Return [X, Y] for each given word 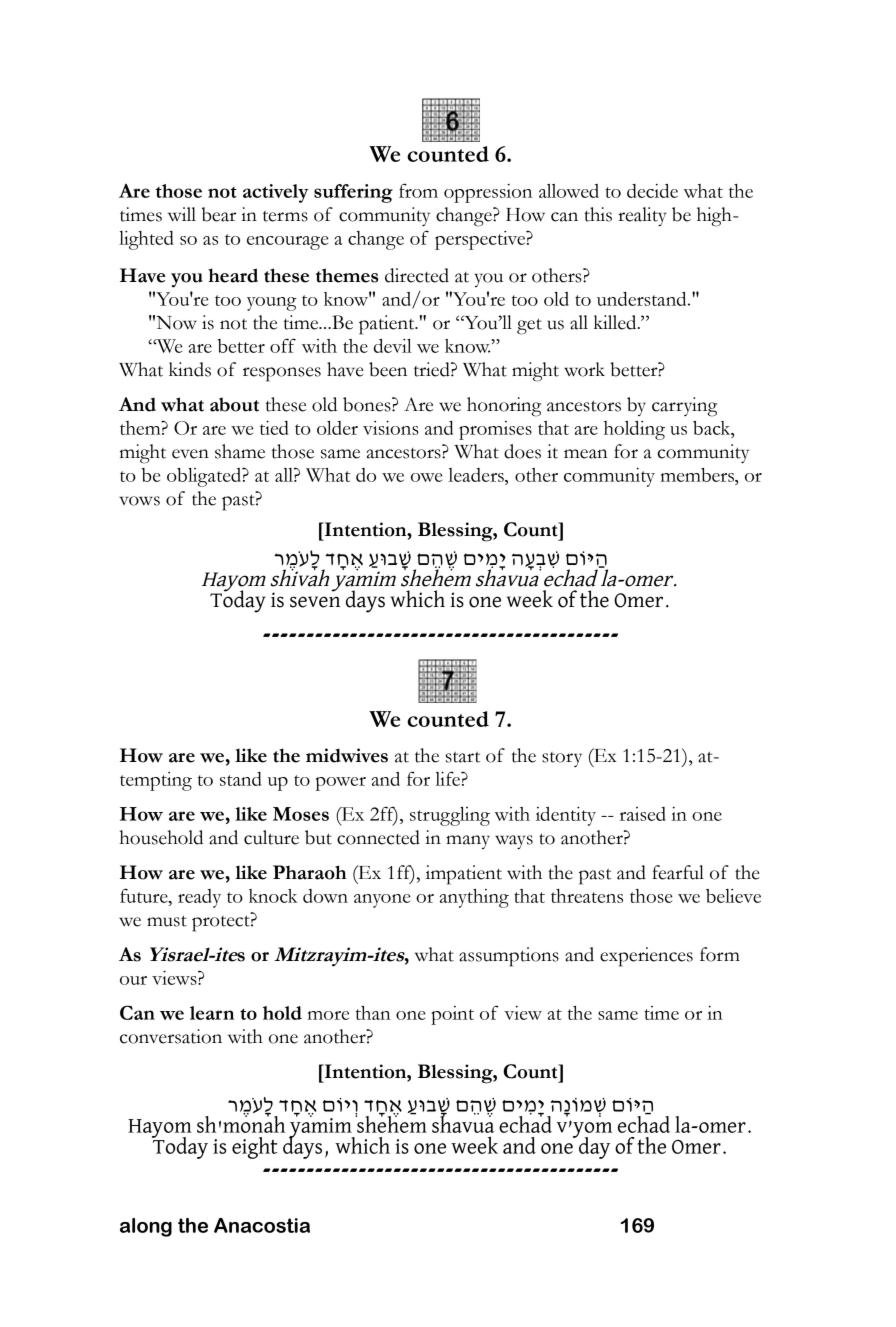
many [468, 842]
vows [139, 501]
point [452, 1015]
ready [199, 898]
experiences [646, 957]
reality [642, 217]
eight [255, 1148]
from [418, 190]
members [698, 475]
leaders [477, 475]
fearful [678, 872]
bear [219, 214]
